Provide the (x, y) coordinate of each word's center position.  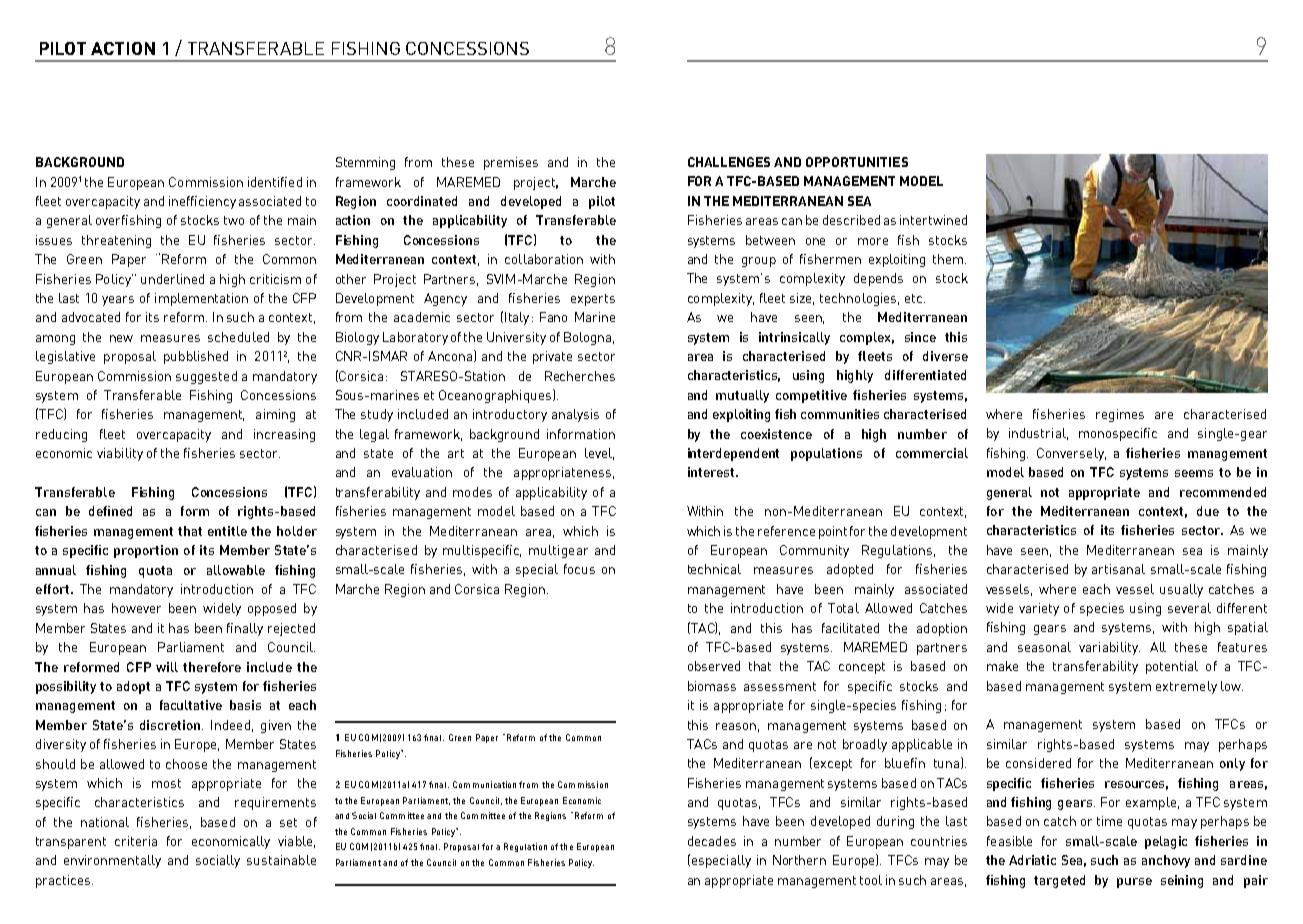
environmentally (112, 861)
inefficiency (202, 202)
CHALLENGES (729, 162)
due (1208, 511)
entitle (227, 531)
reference (786, 531)
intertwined (933, 220)
